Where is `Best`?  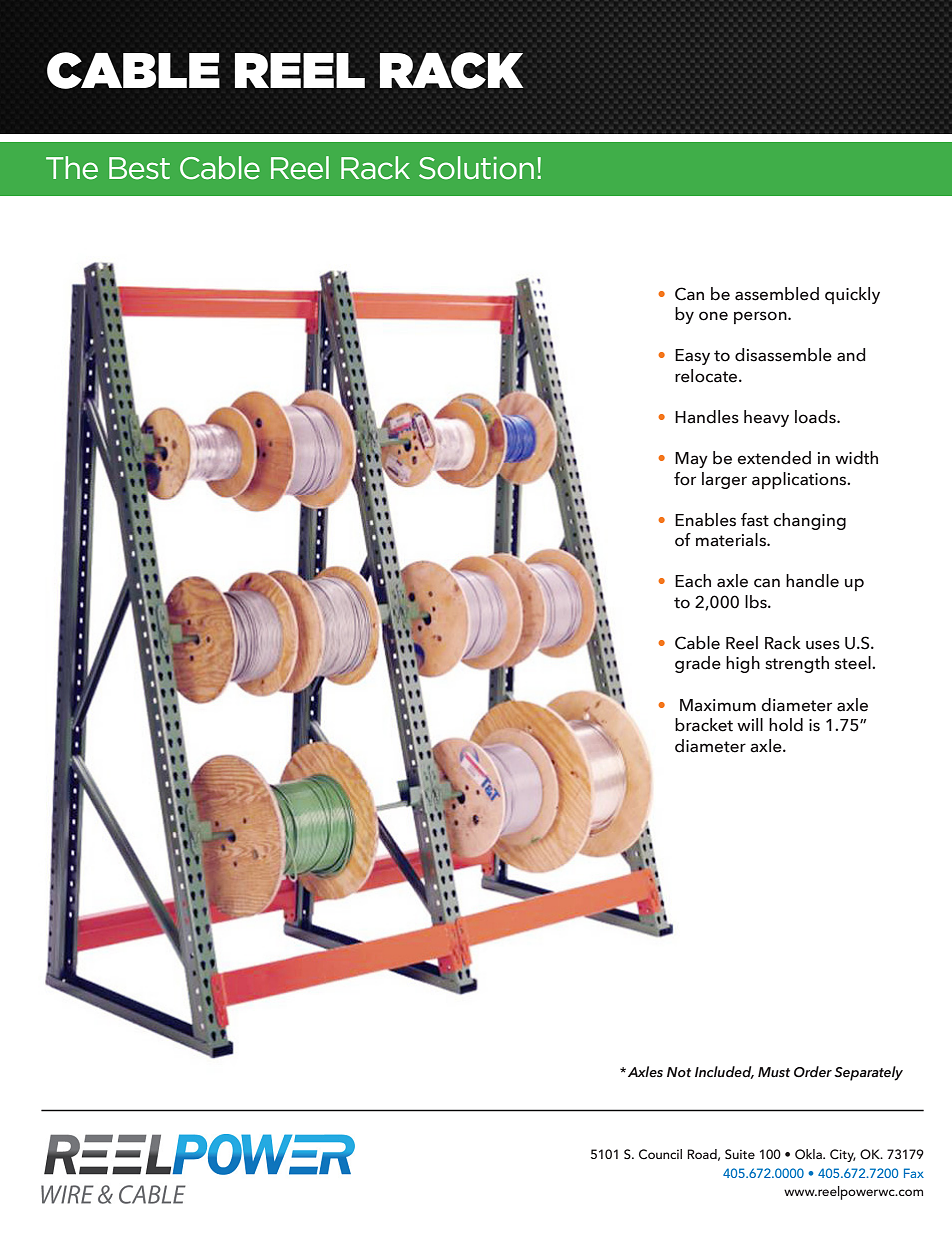 Best is located at coordinates (139, 168).
